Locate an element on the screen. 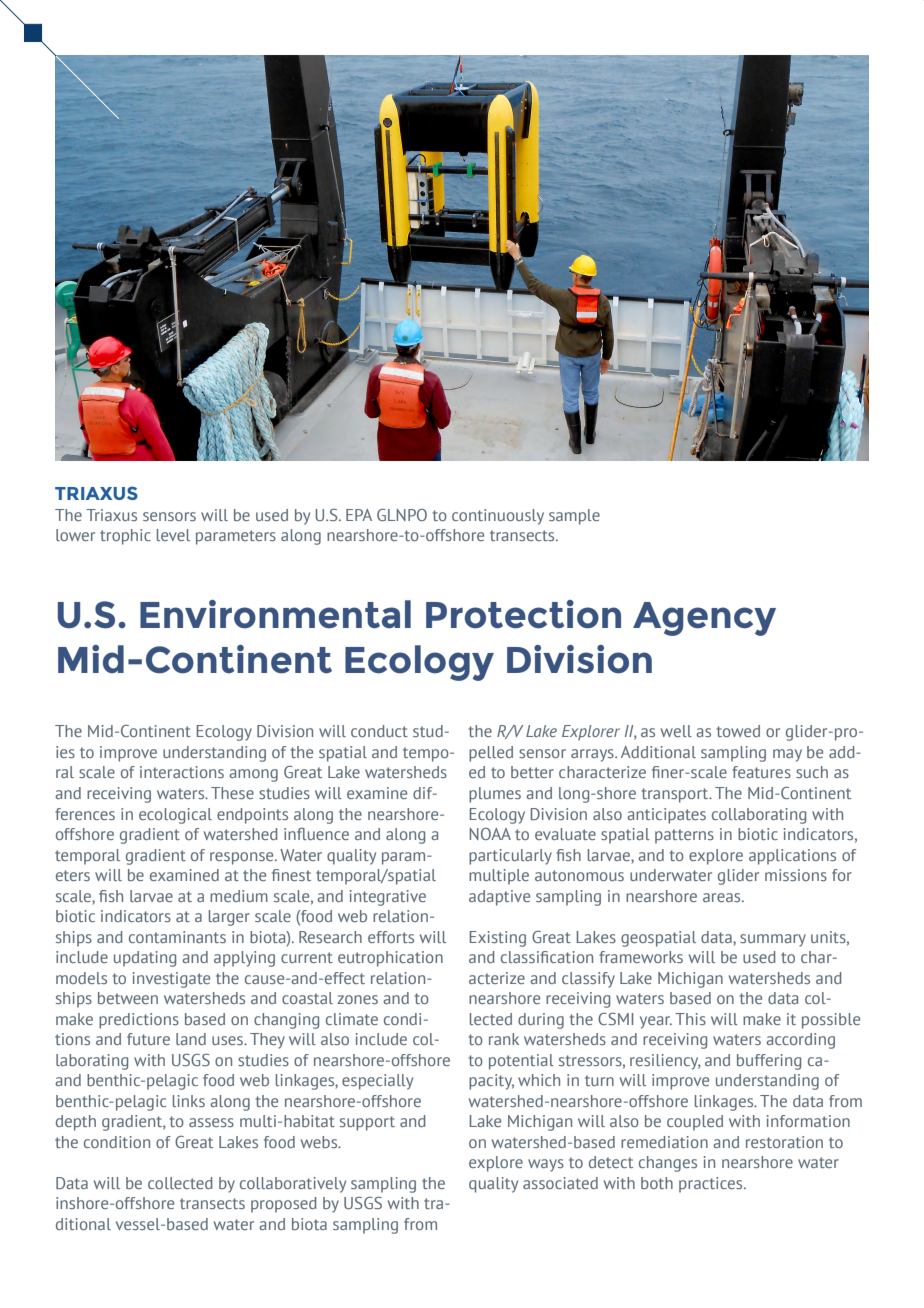 This screenshot has width=924, height=1308. among is located at coordinates (253, 775).
